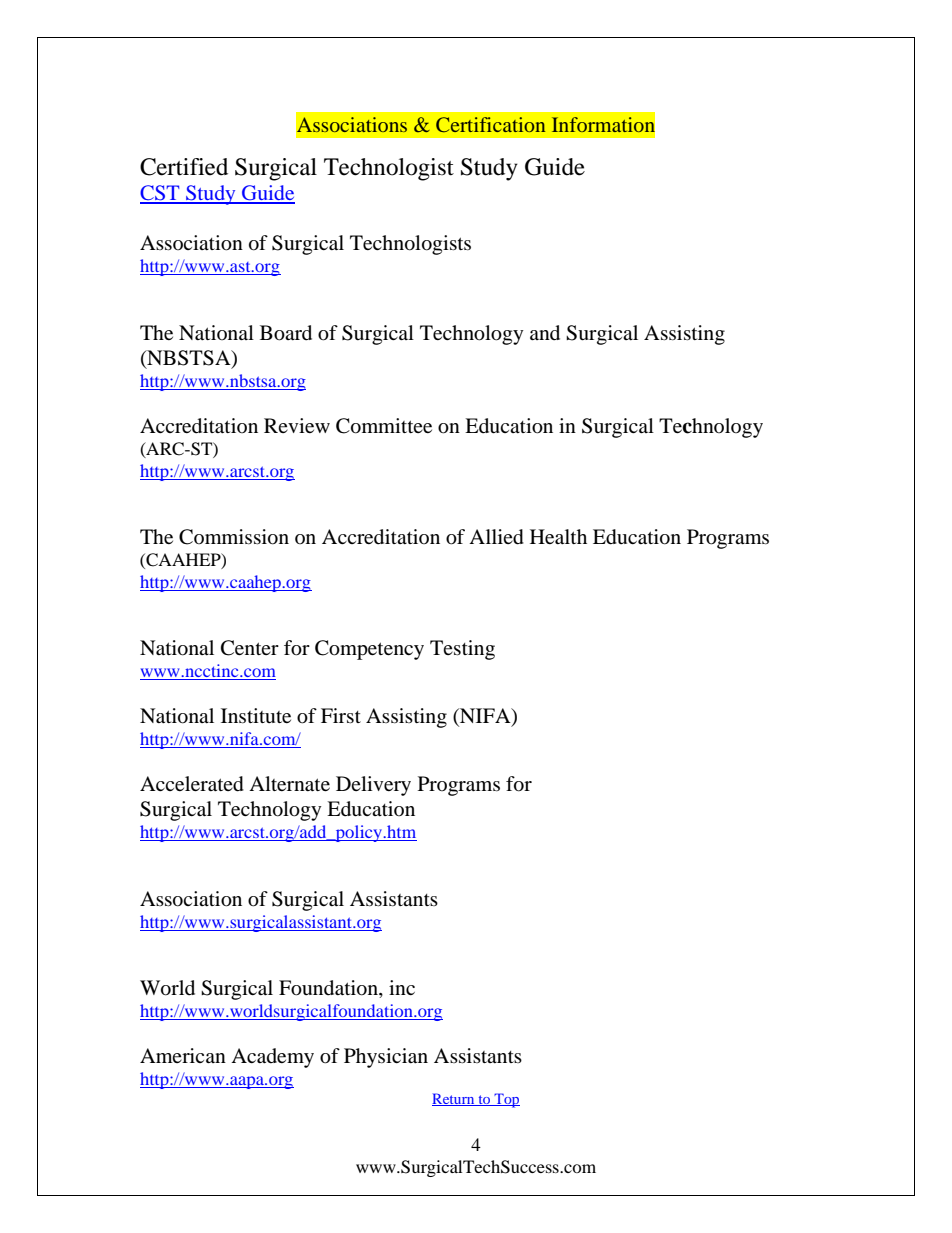 This screenshot has width=952, height=1233. Describe the element at coordinates (386, 1058) in the screenshot. I see `Physician` at that location.
